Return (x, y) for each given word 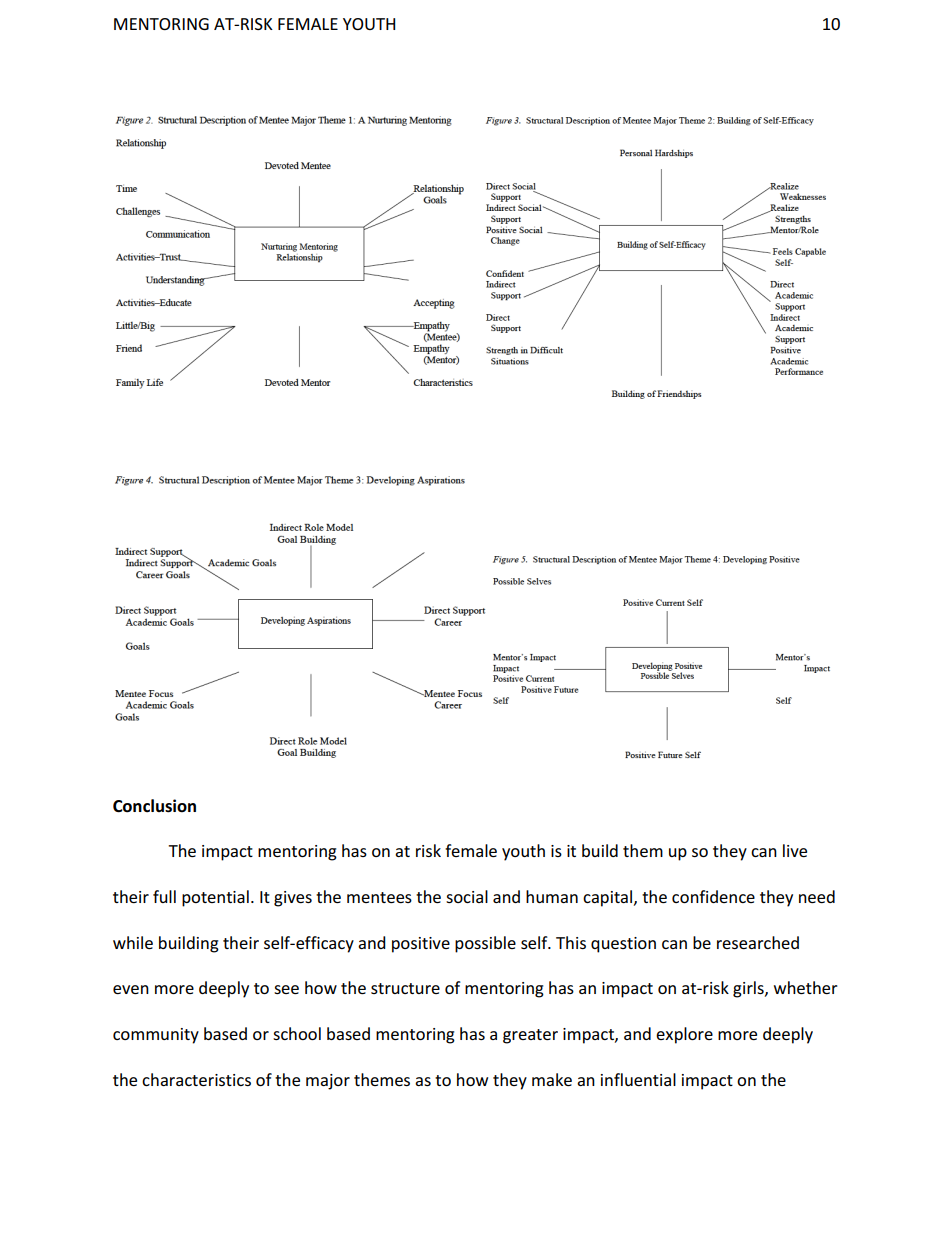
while (133, 942)
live (795, 850)
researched (758, 942)
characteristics (196, 1079)
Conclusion (154, 806)
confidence (713, 896)
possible (485, 944)
